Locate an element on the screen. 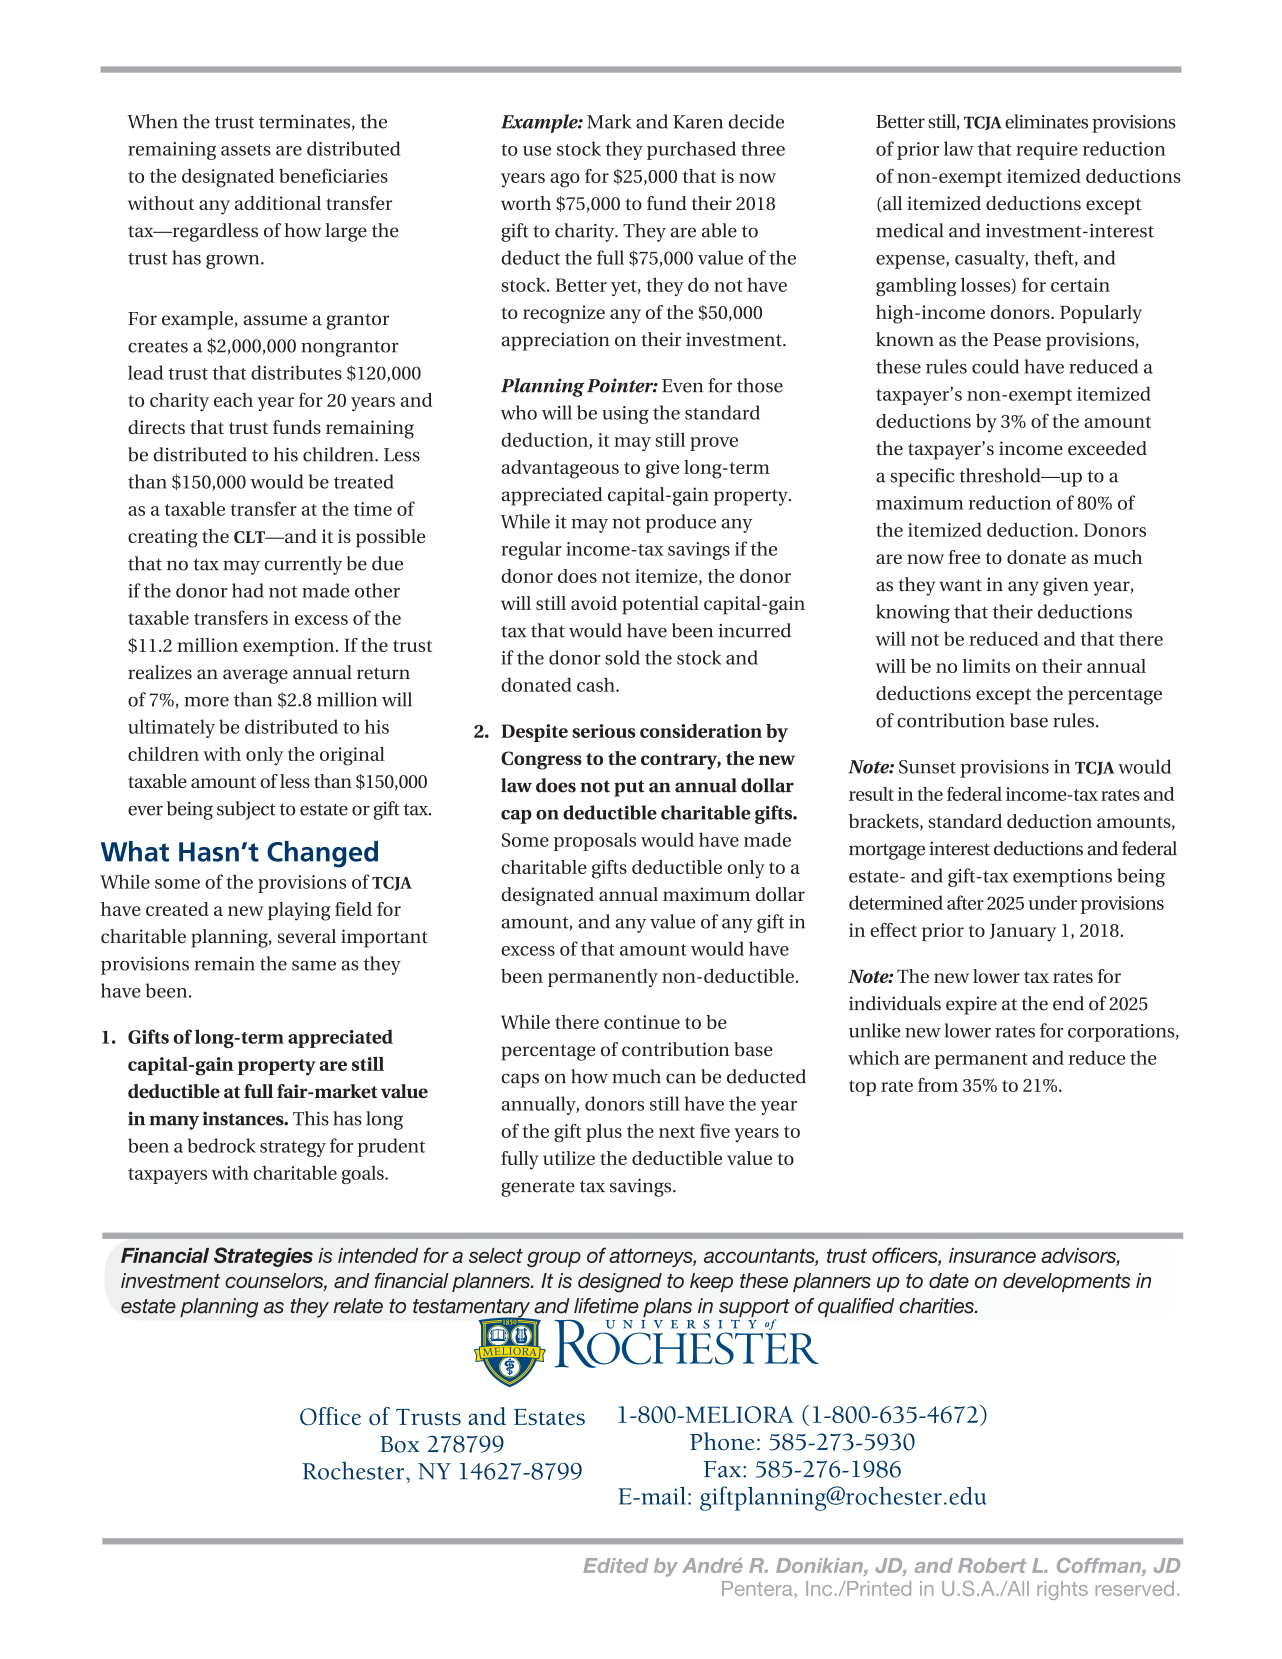 The width and height of the screenshot is (1282, 1659). purchased is located at coordinates (691, 150).
